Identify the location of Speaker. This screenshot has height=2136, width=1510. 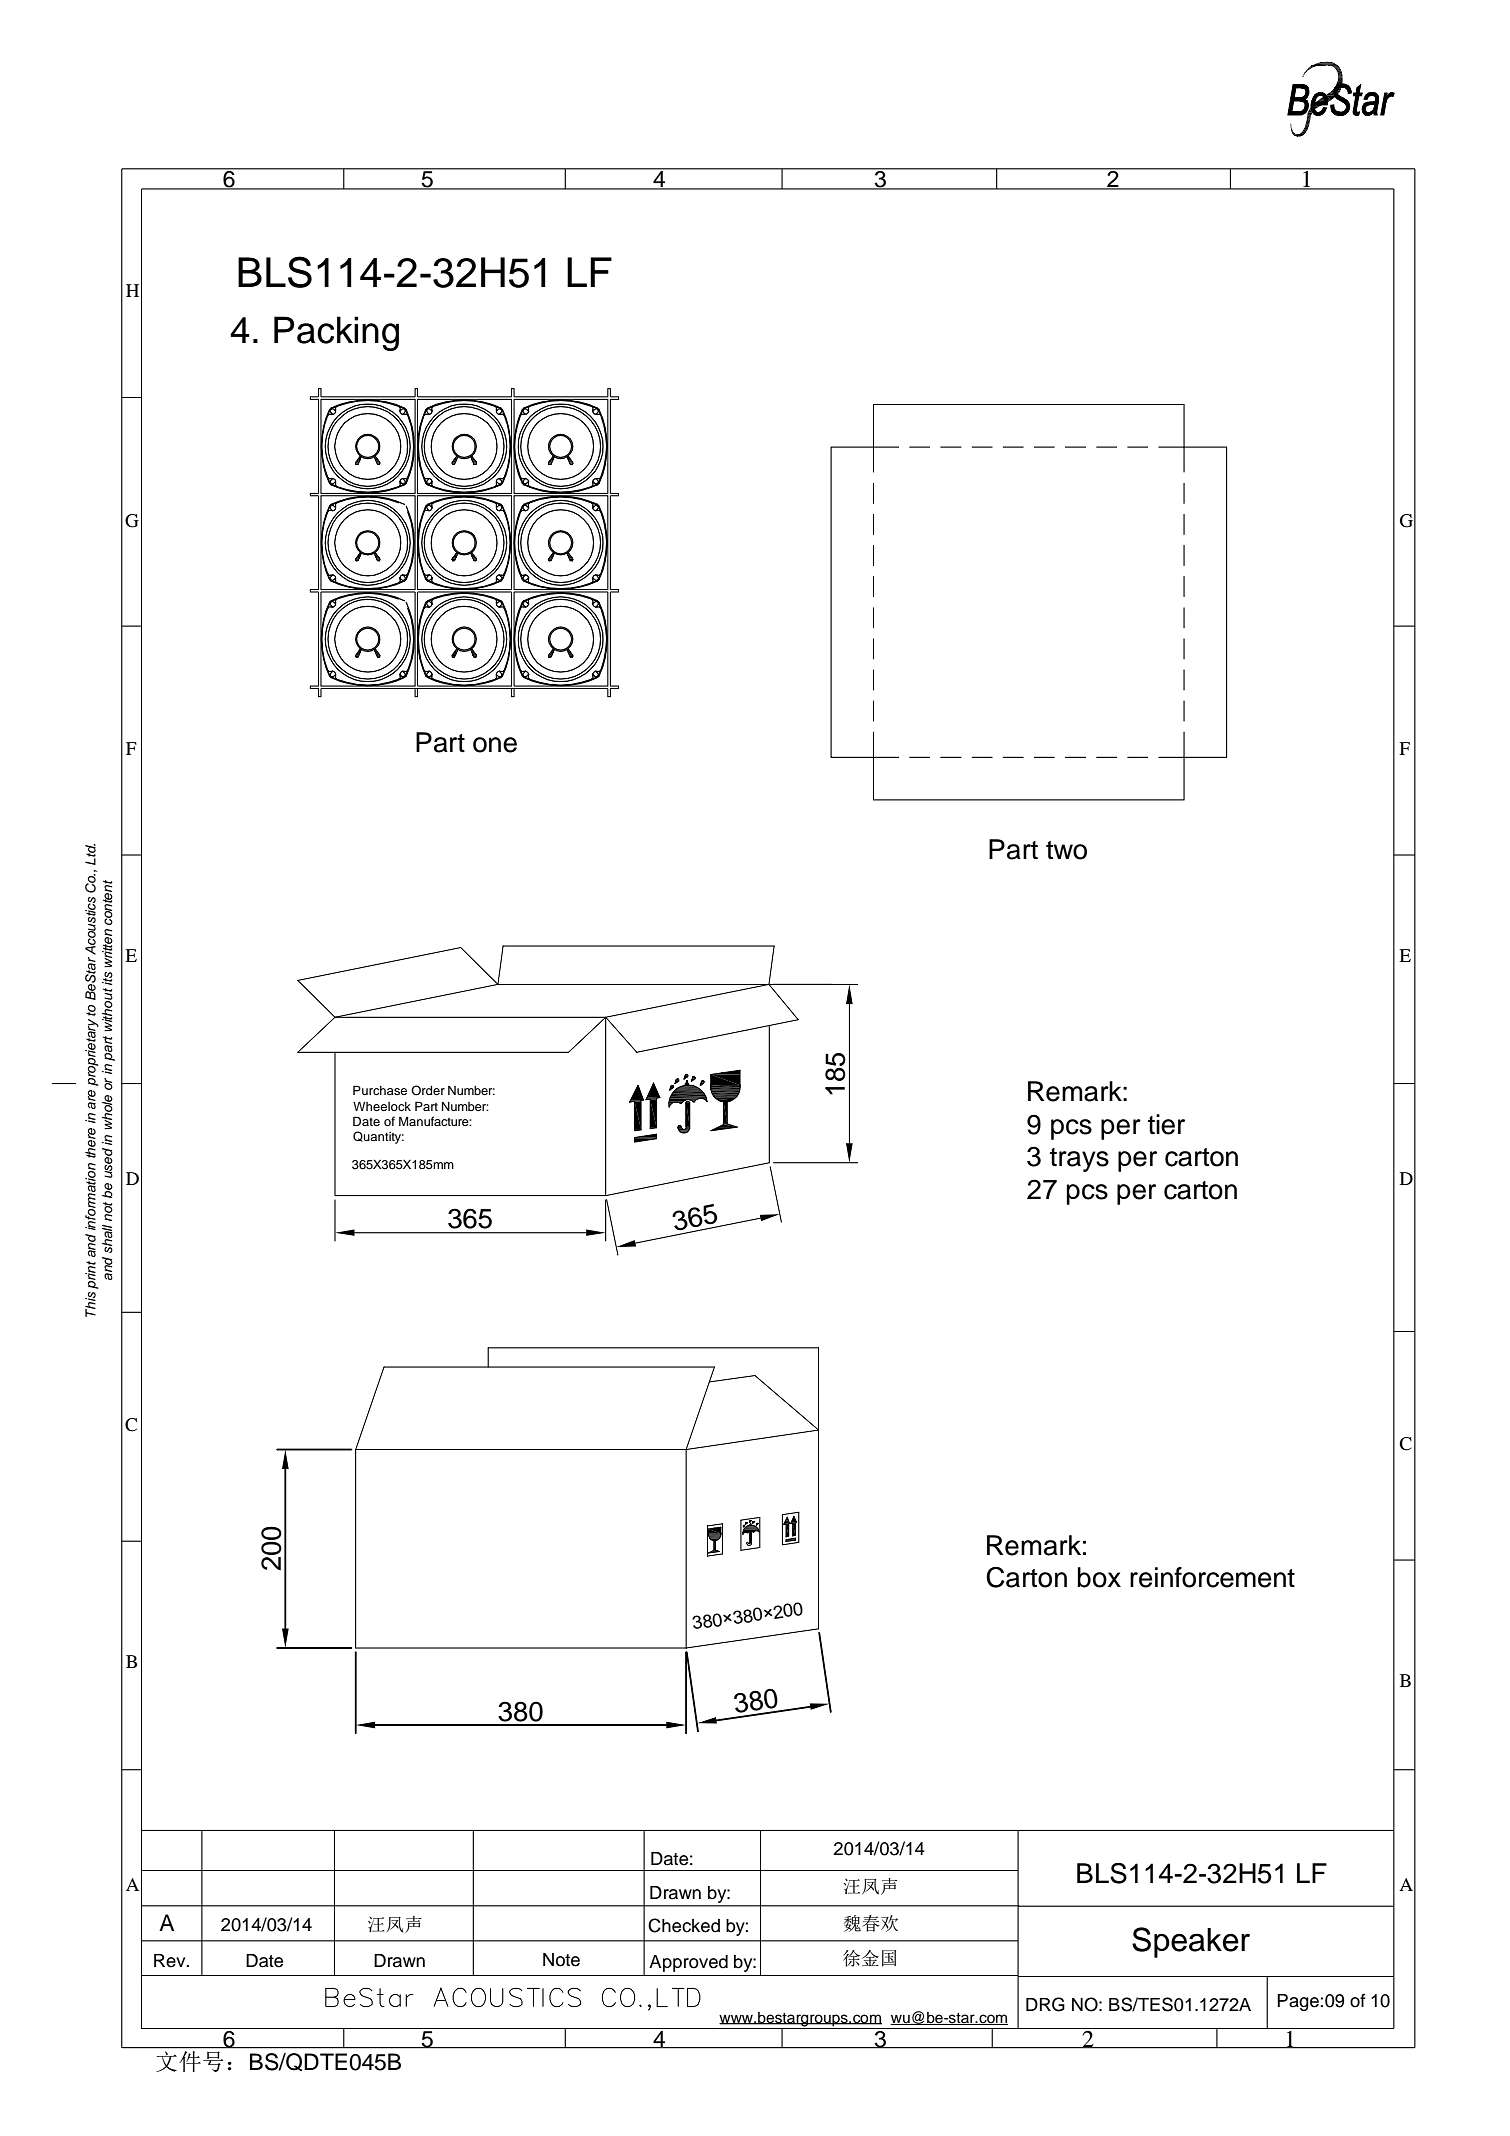
(1191, 1942).
